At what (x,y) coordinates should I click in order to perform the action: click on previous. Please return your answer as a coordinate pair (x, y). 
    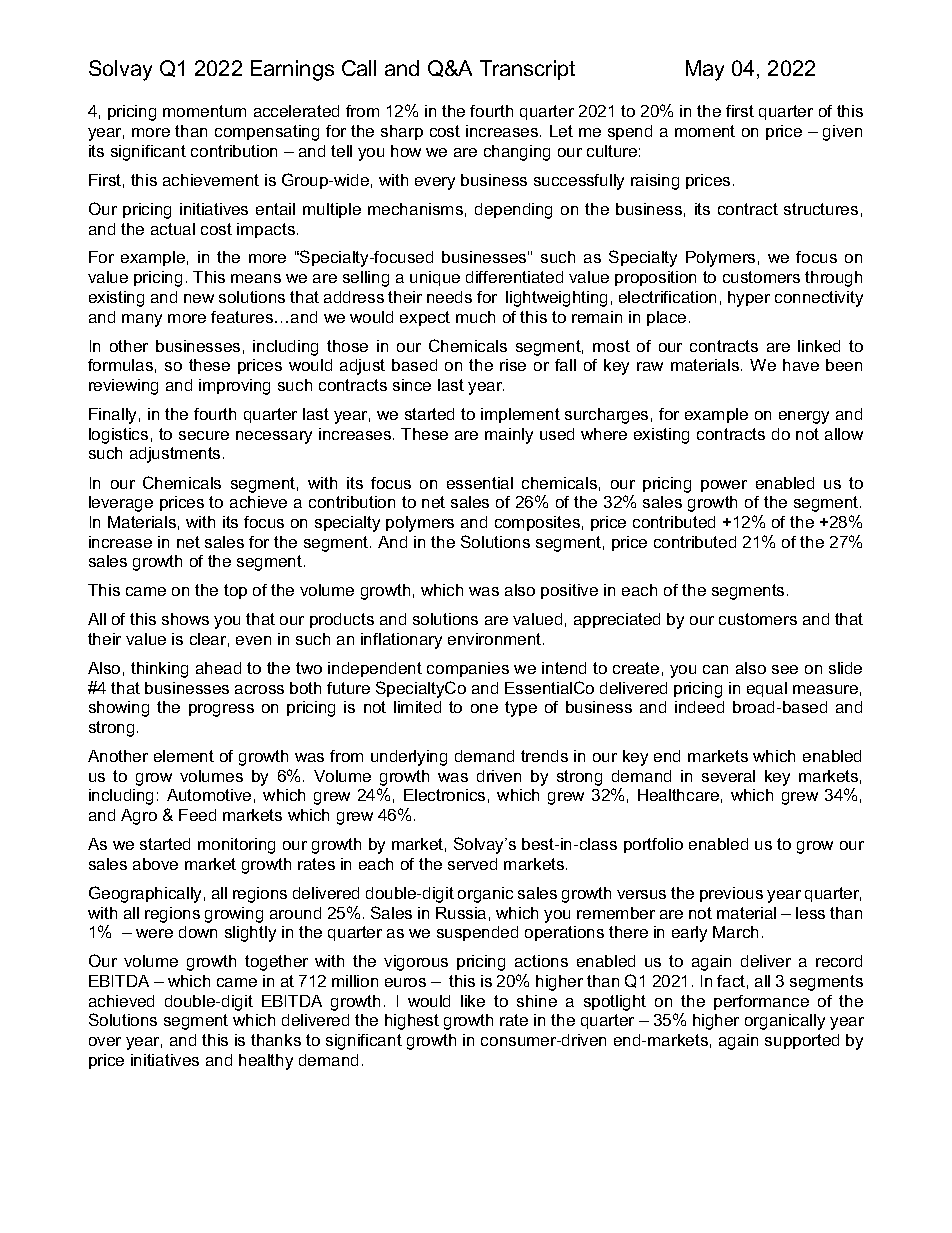
    Looking at the image, I should click on (731, 894).
